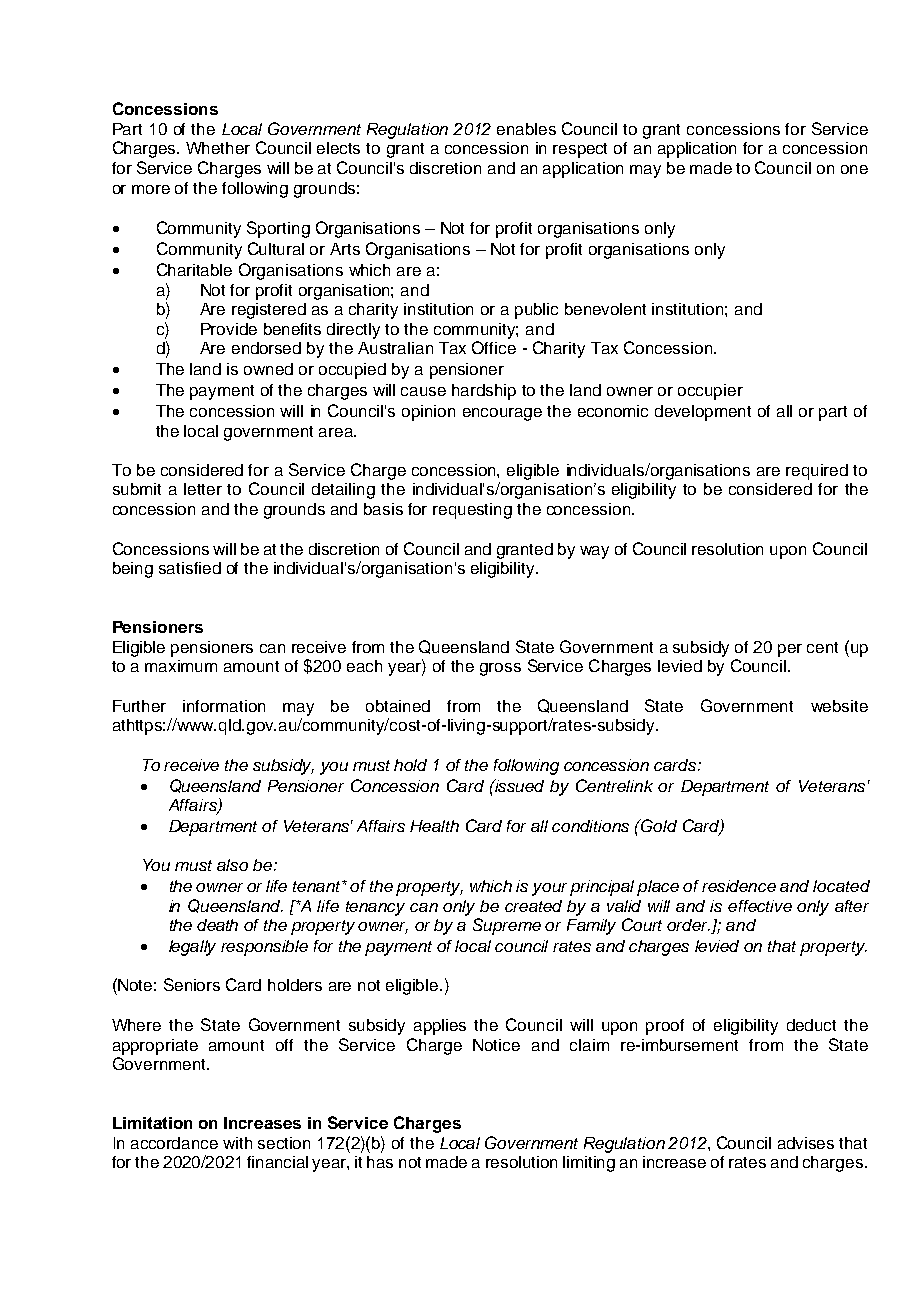 The width and height of the screenshot is (924, 1308). I want to click on created, so click(533, 906).
